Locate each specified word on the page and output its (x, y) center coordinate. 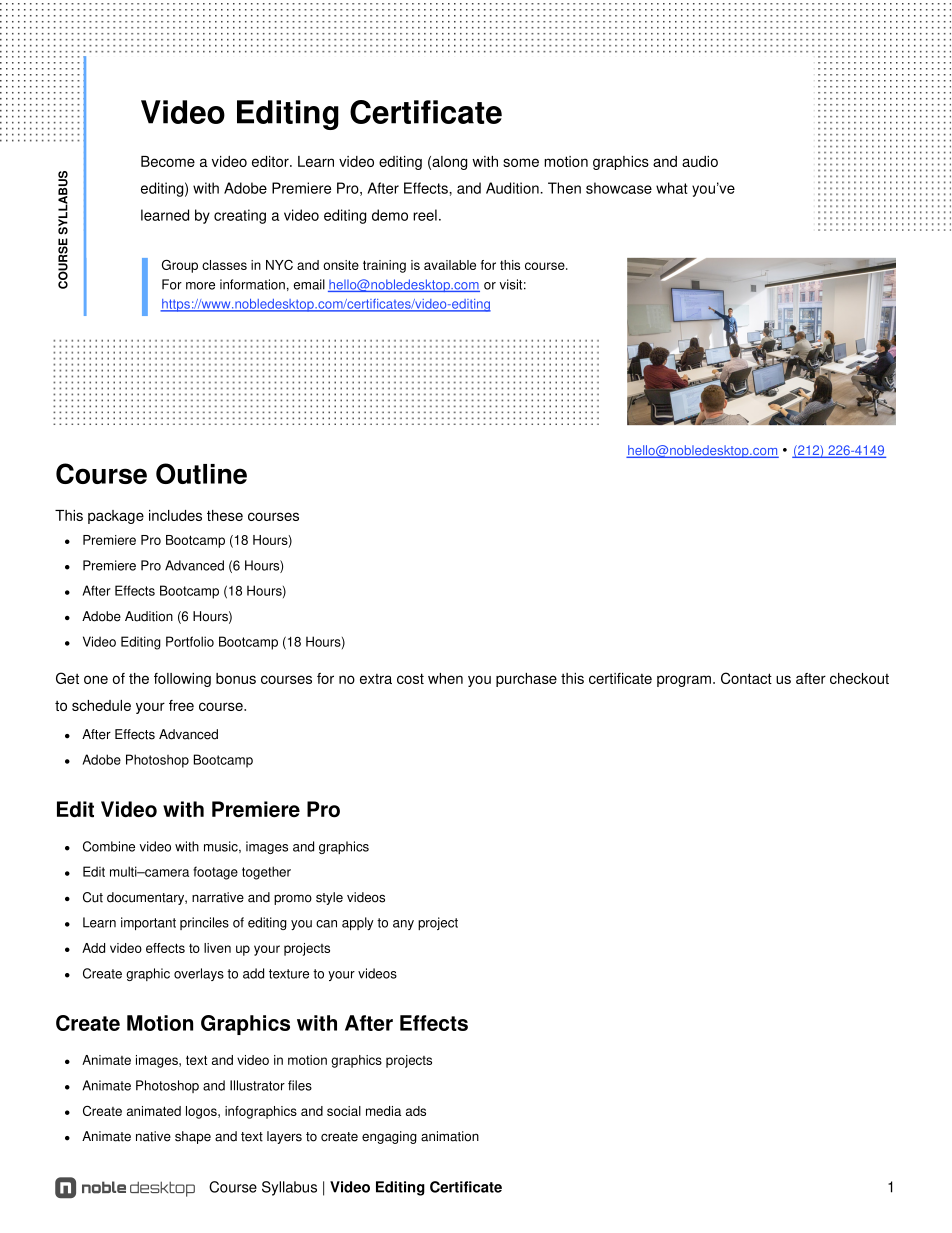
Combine (109, 846)
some (521, 162)
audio (700, 161)
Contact (746, 678)
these (225, 515)
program (684, 681)
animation (450, 1136)
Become (168, 161)
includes (175, 515)
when (445, 678)
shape (193, 1137)
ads (416, 1111)
